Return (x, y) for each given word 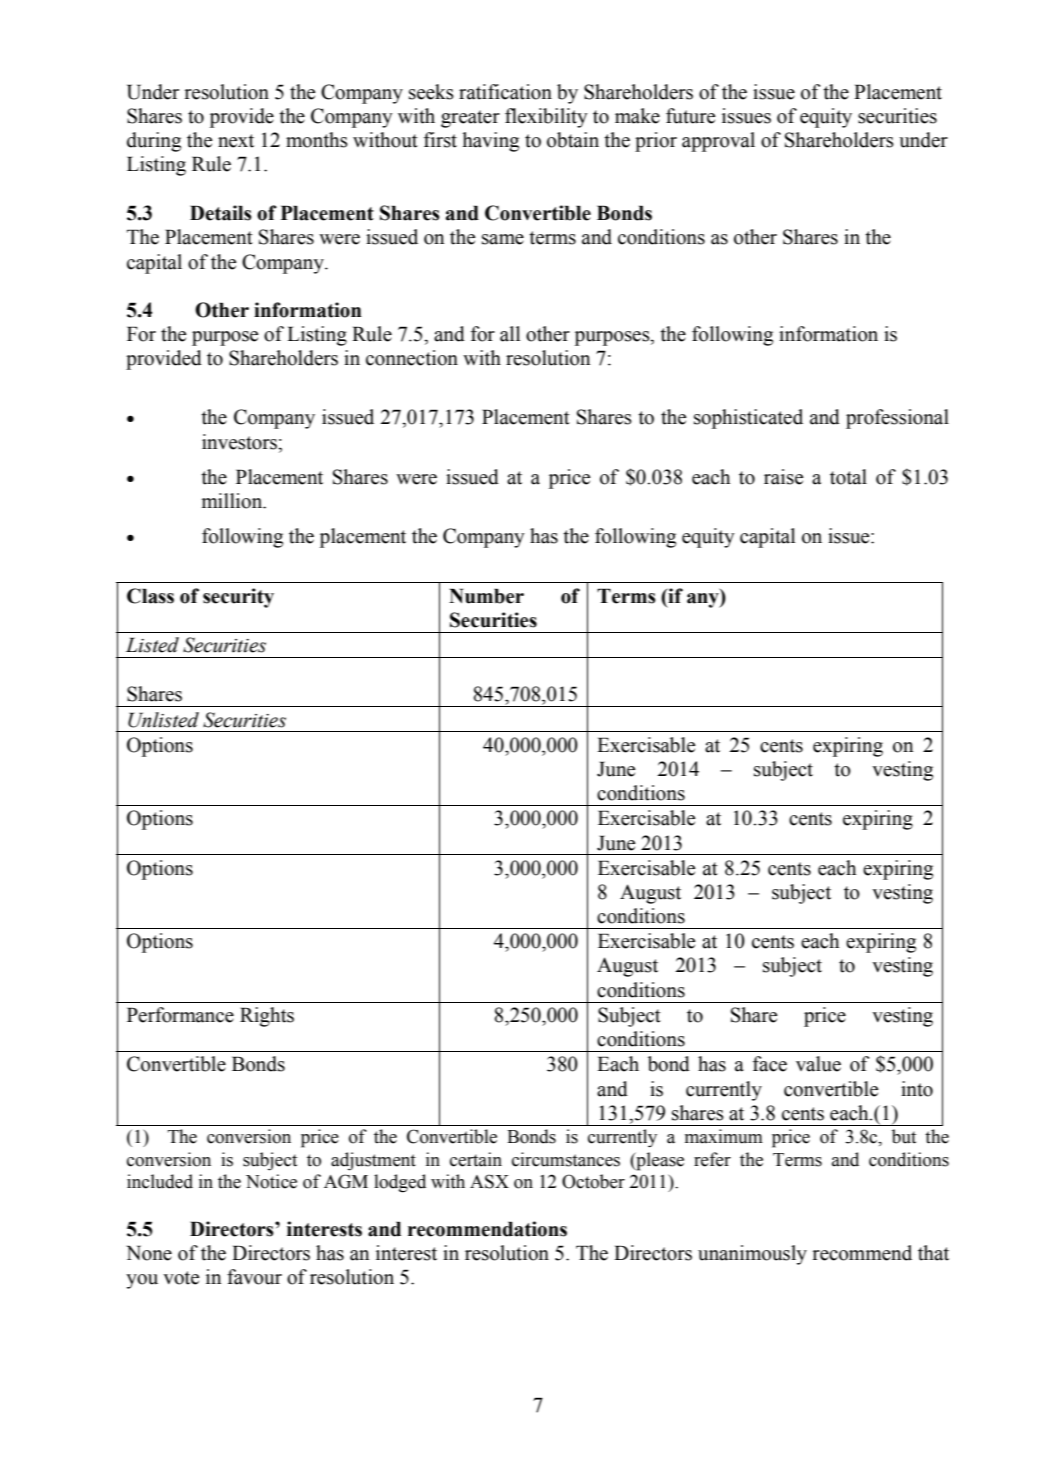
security (238, 598)
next (236, 141)
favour (254, 1277)
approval (718, 142)
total (848, 477)
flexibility (546, 118)
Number (486, 596)
